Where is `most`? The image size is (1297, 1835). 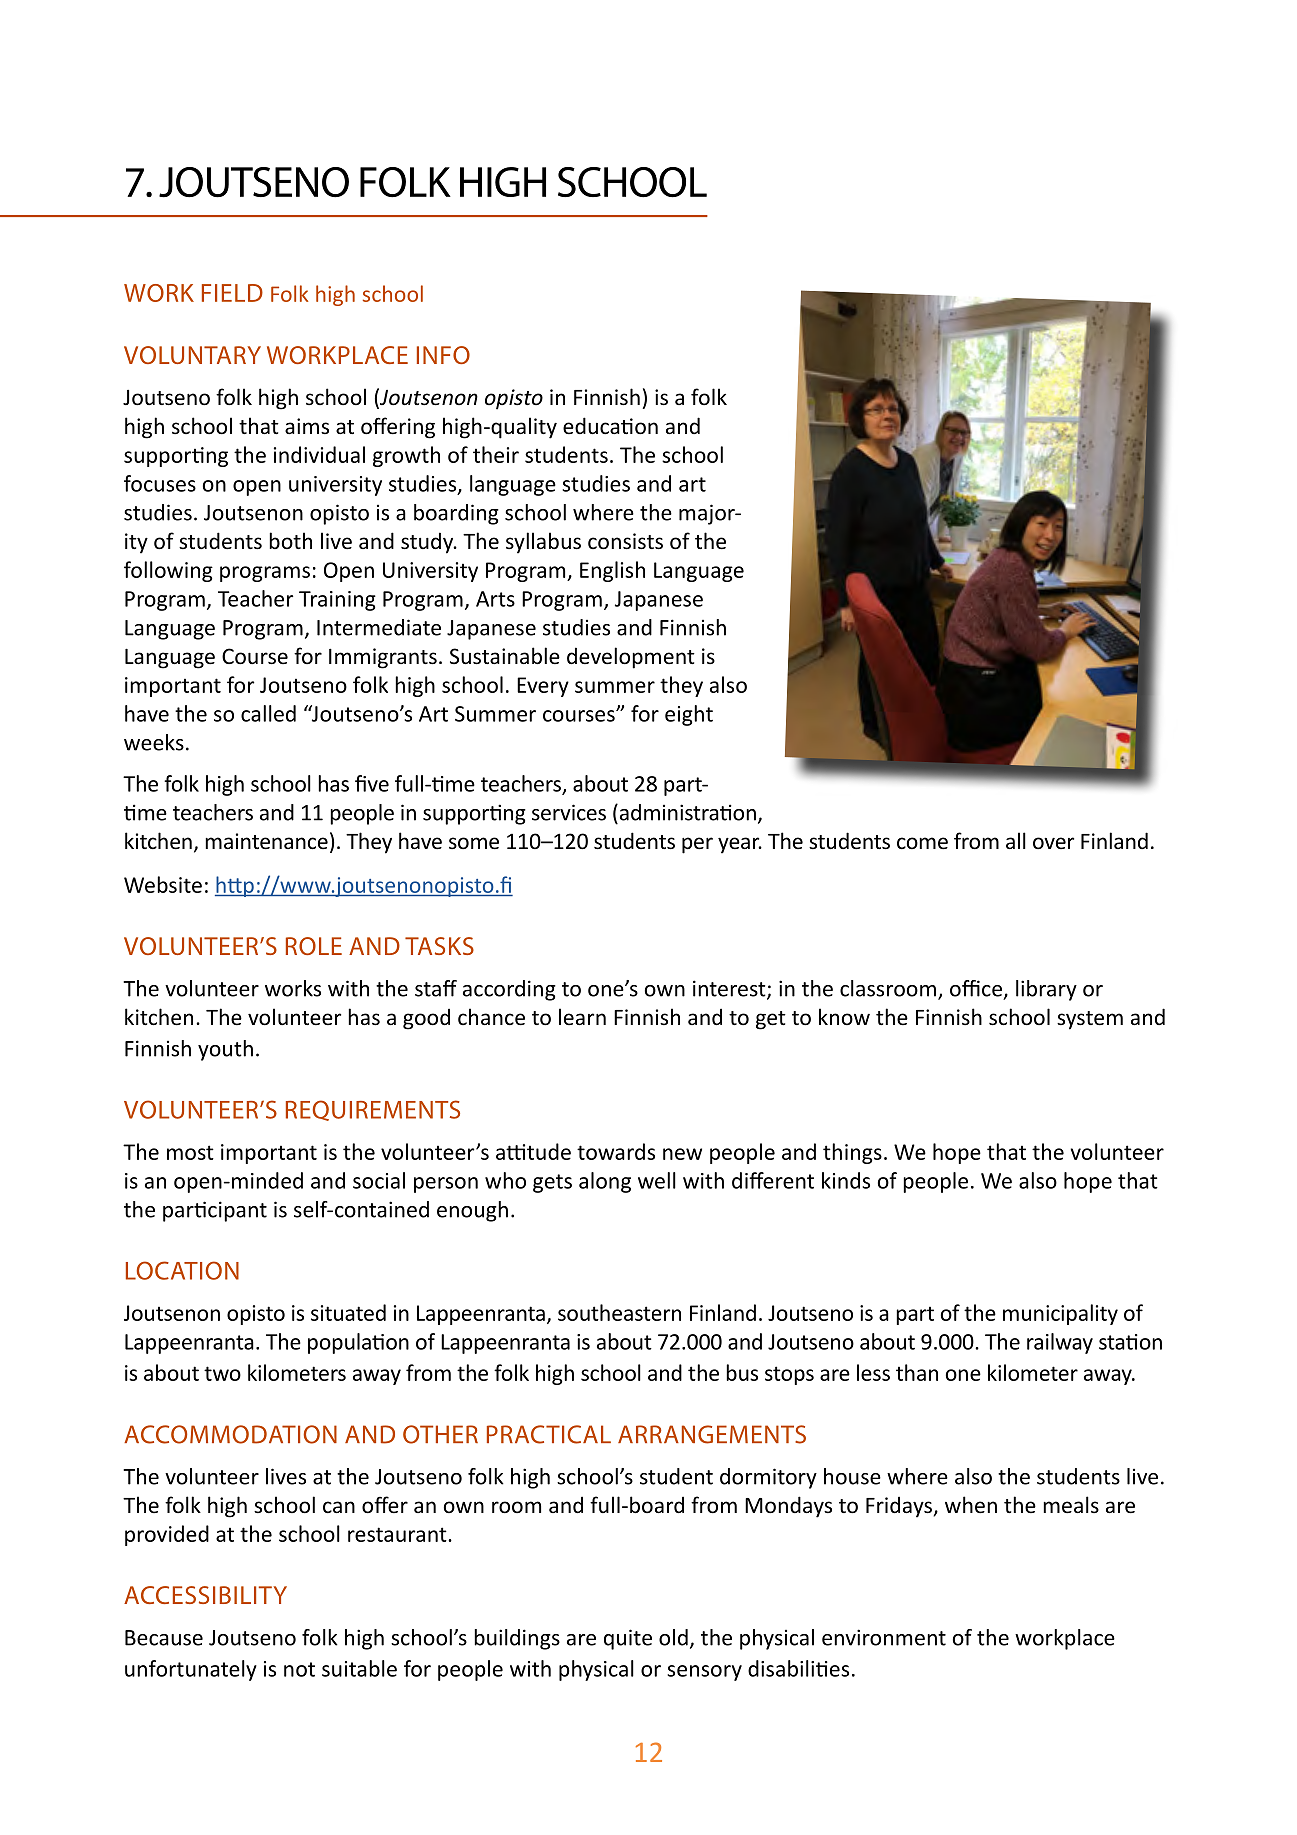
most is located at coordinates (190, 1152).
